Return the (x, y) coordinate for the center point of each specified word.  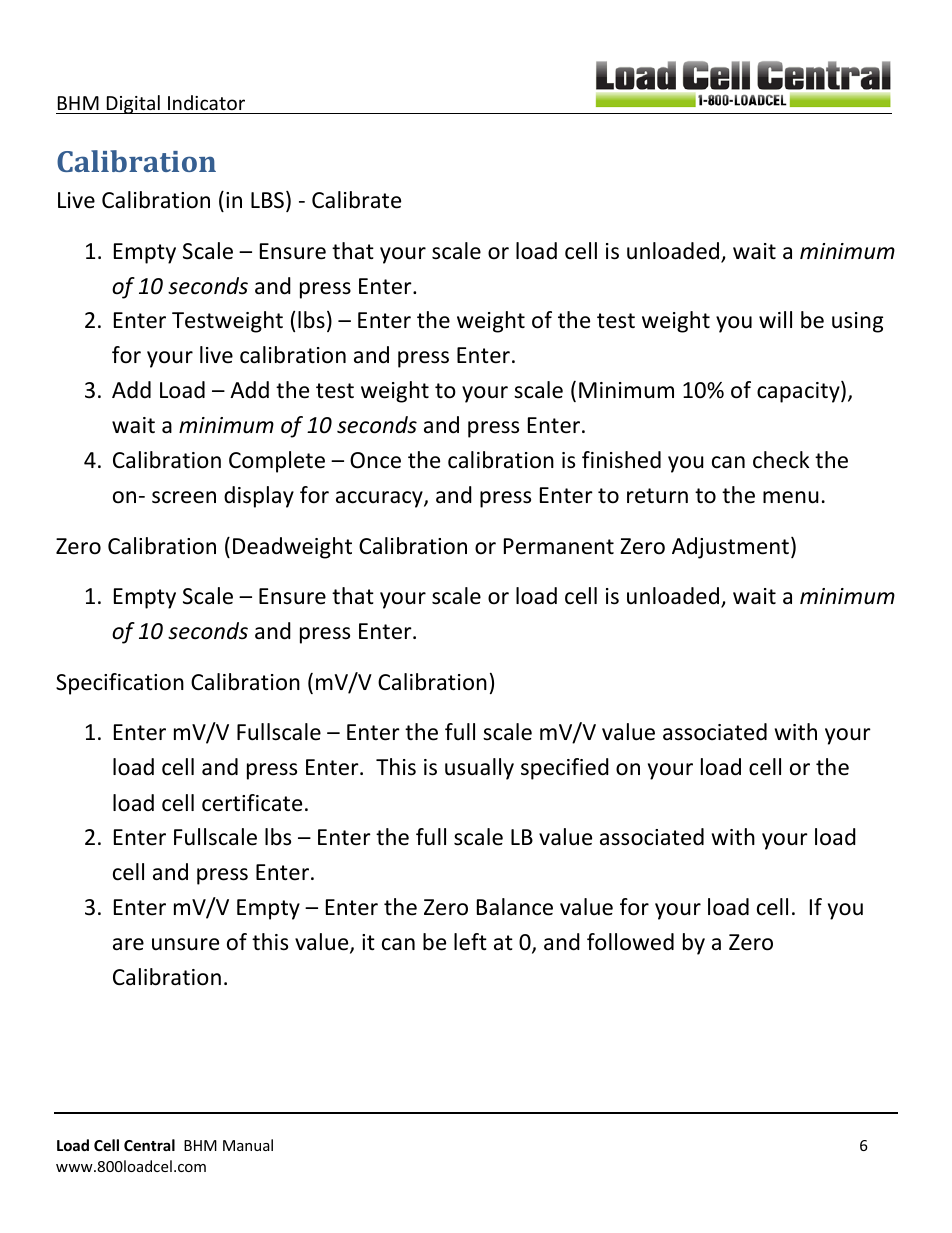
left (470, 942)
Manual (248, 1145)
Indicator (206, 102)
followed (630, 942)
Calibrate (356, 200)
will (775, 319)
